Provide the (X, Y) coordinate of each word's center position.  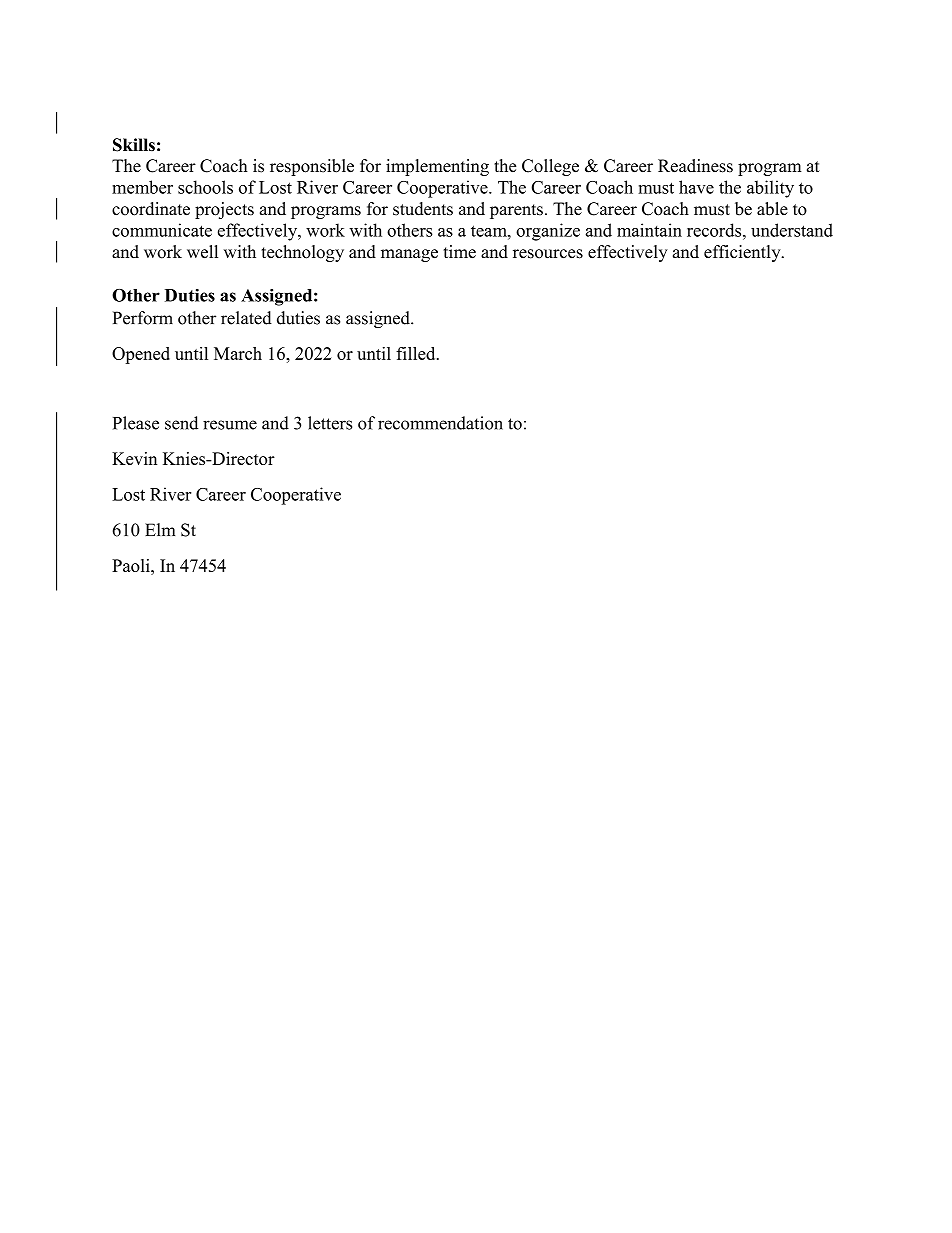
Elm (160, 529)
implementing (437, 167)
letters (330, 423)
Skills (134, 145)
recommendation (440, 423)
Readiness (695, 166)
